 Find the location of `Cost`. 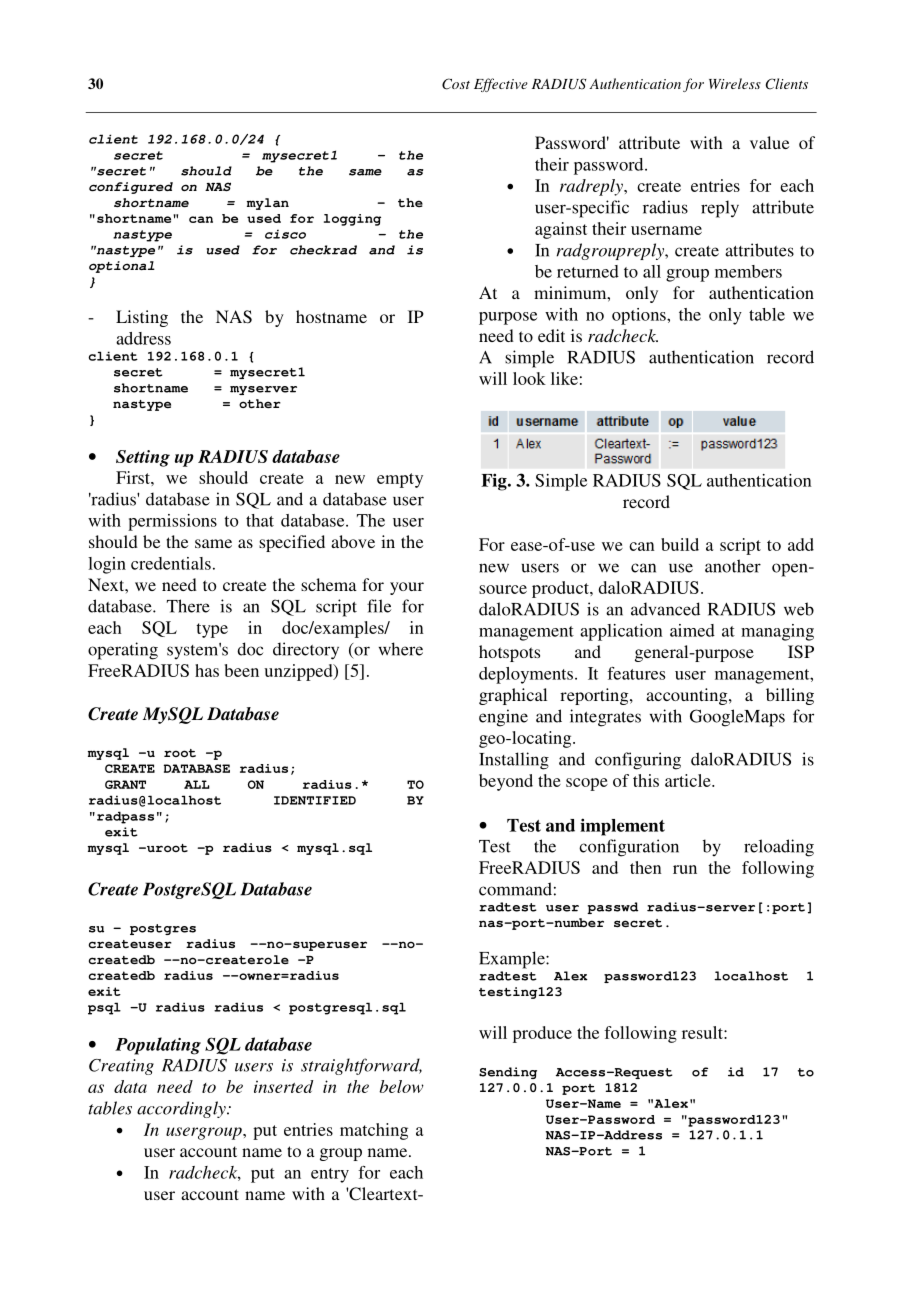

Cost is located at coordinates (456, 84).
